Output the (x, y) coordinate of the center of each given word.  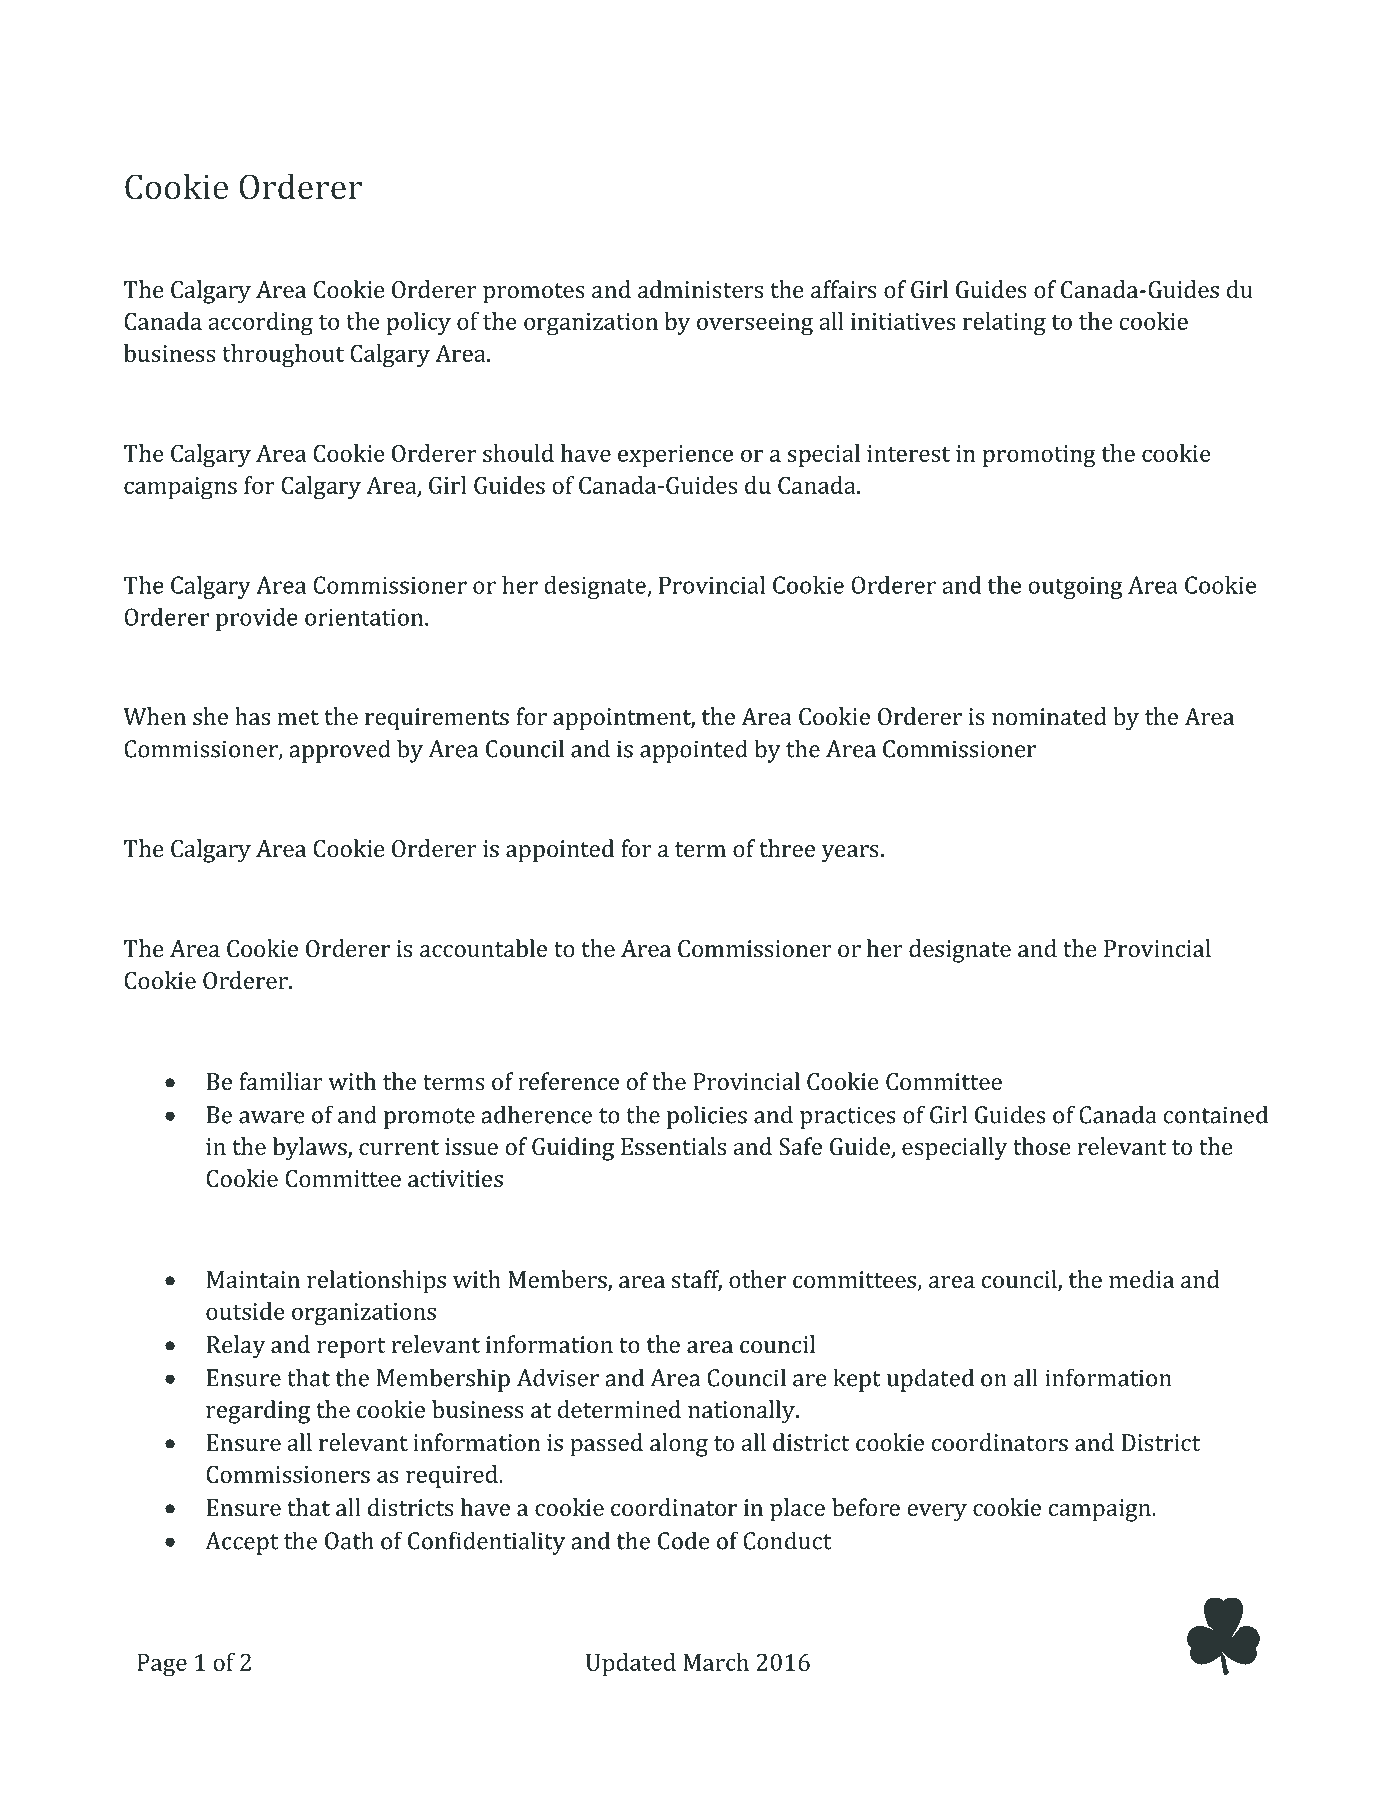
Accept (241, 1543)
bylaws (311, 1149)
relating (1004, 324)
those (1042, 1146)
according (260, 324)
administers (700, 289)
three (787, 848)
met (298, 717)
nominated (1049, 716)
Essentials (673, 1146)
